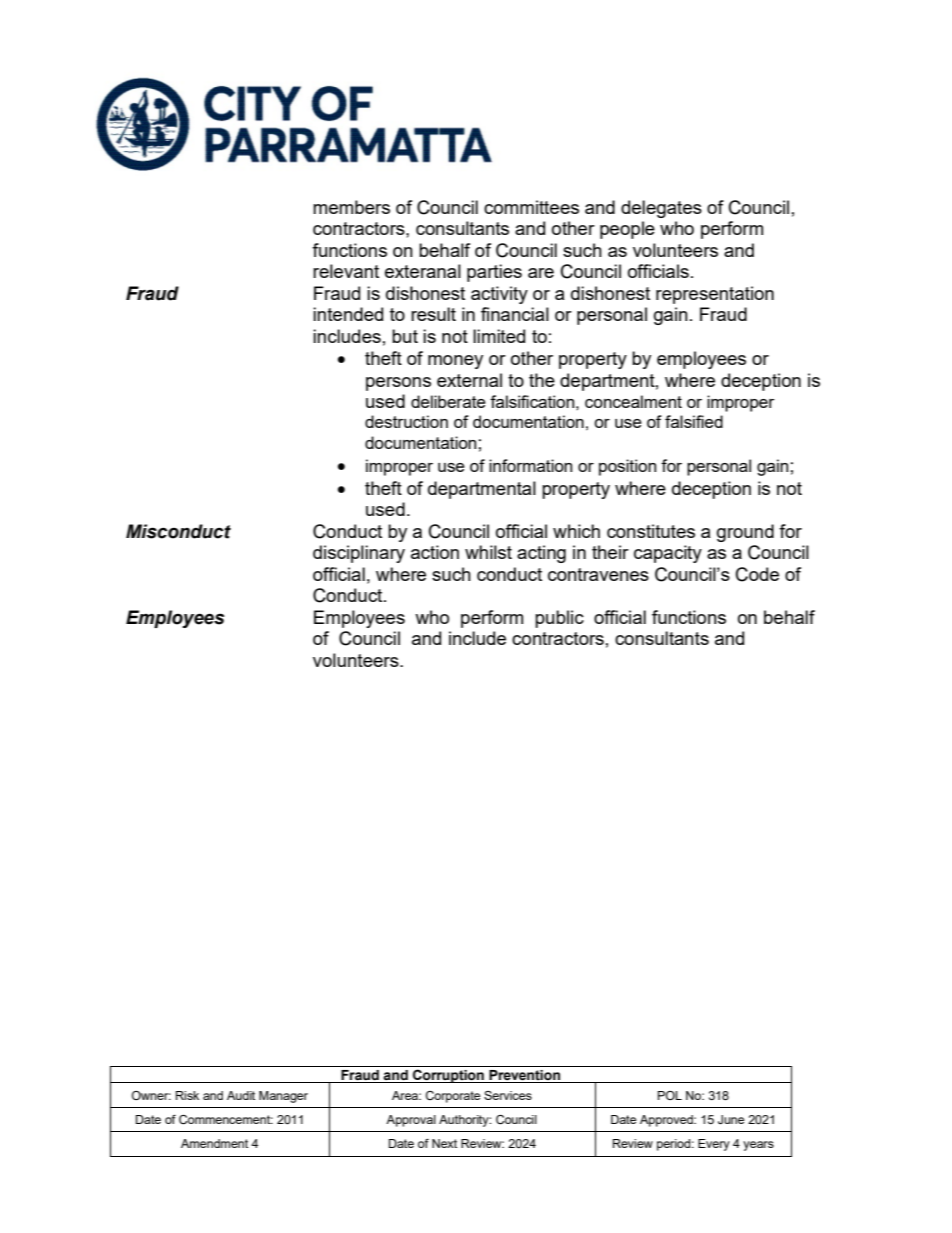  Describe the element at coordinates (714, 1145) in the screenshot. I see `Every` at that location.
